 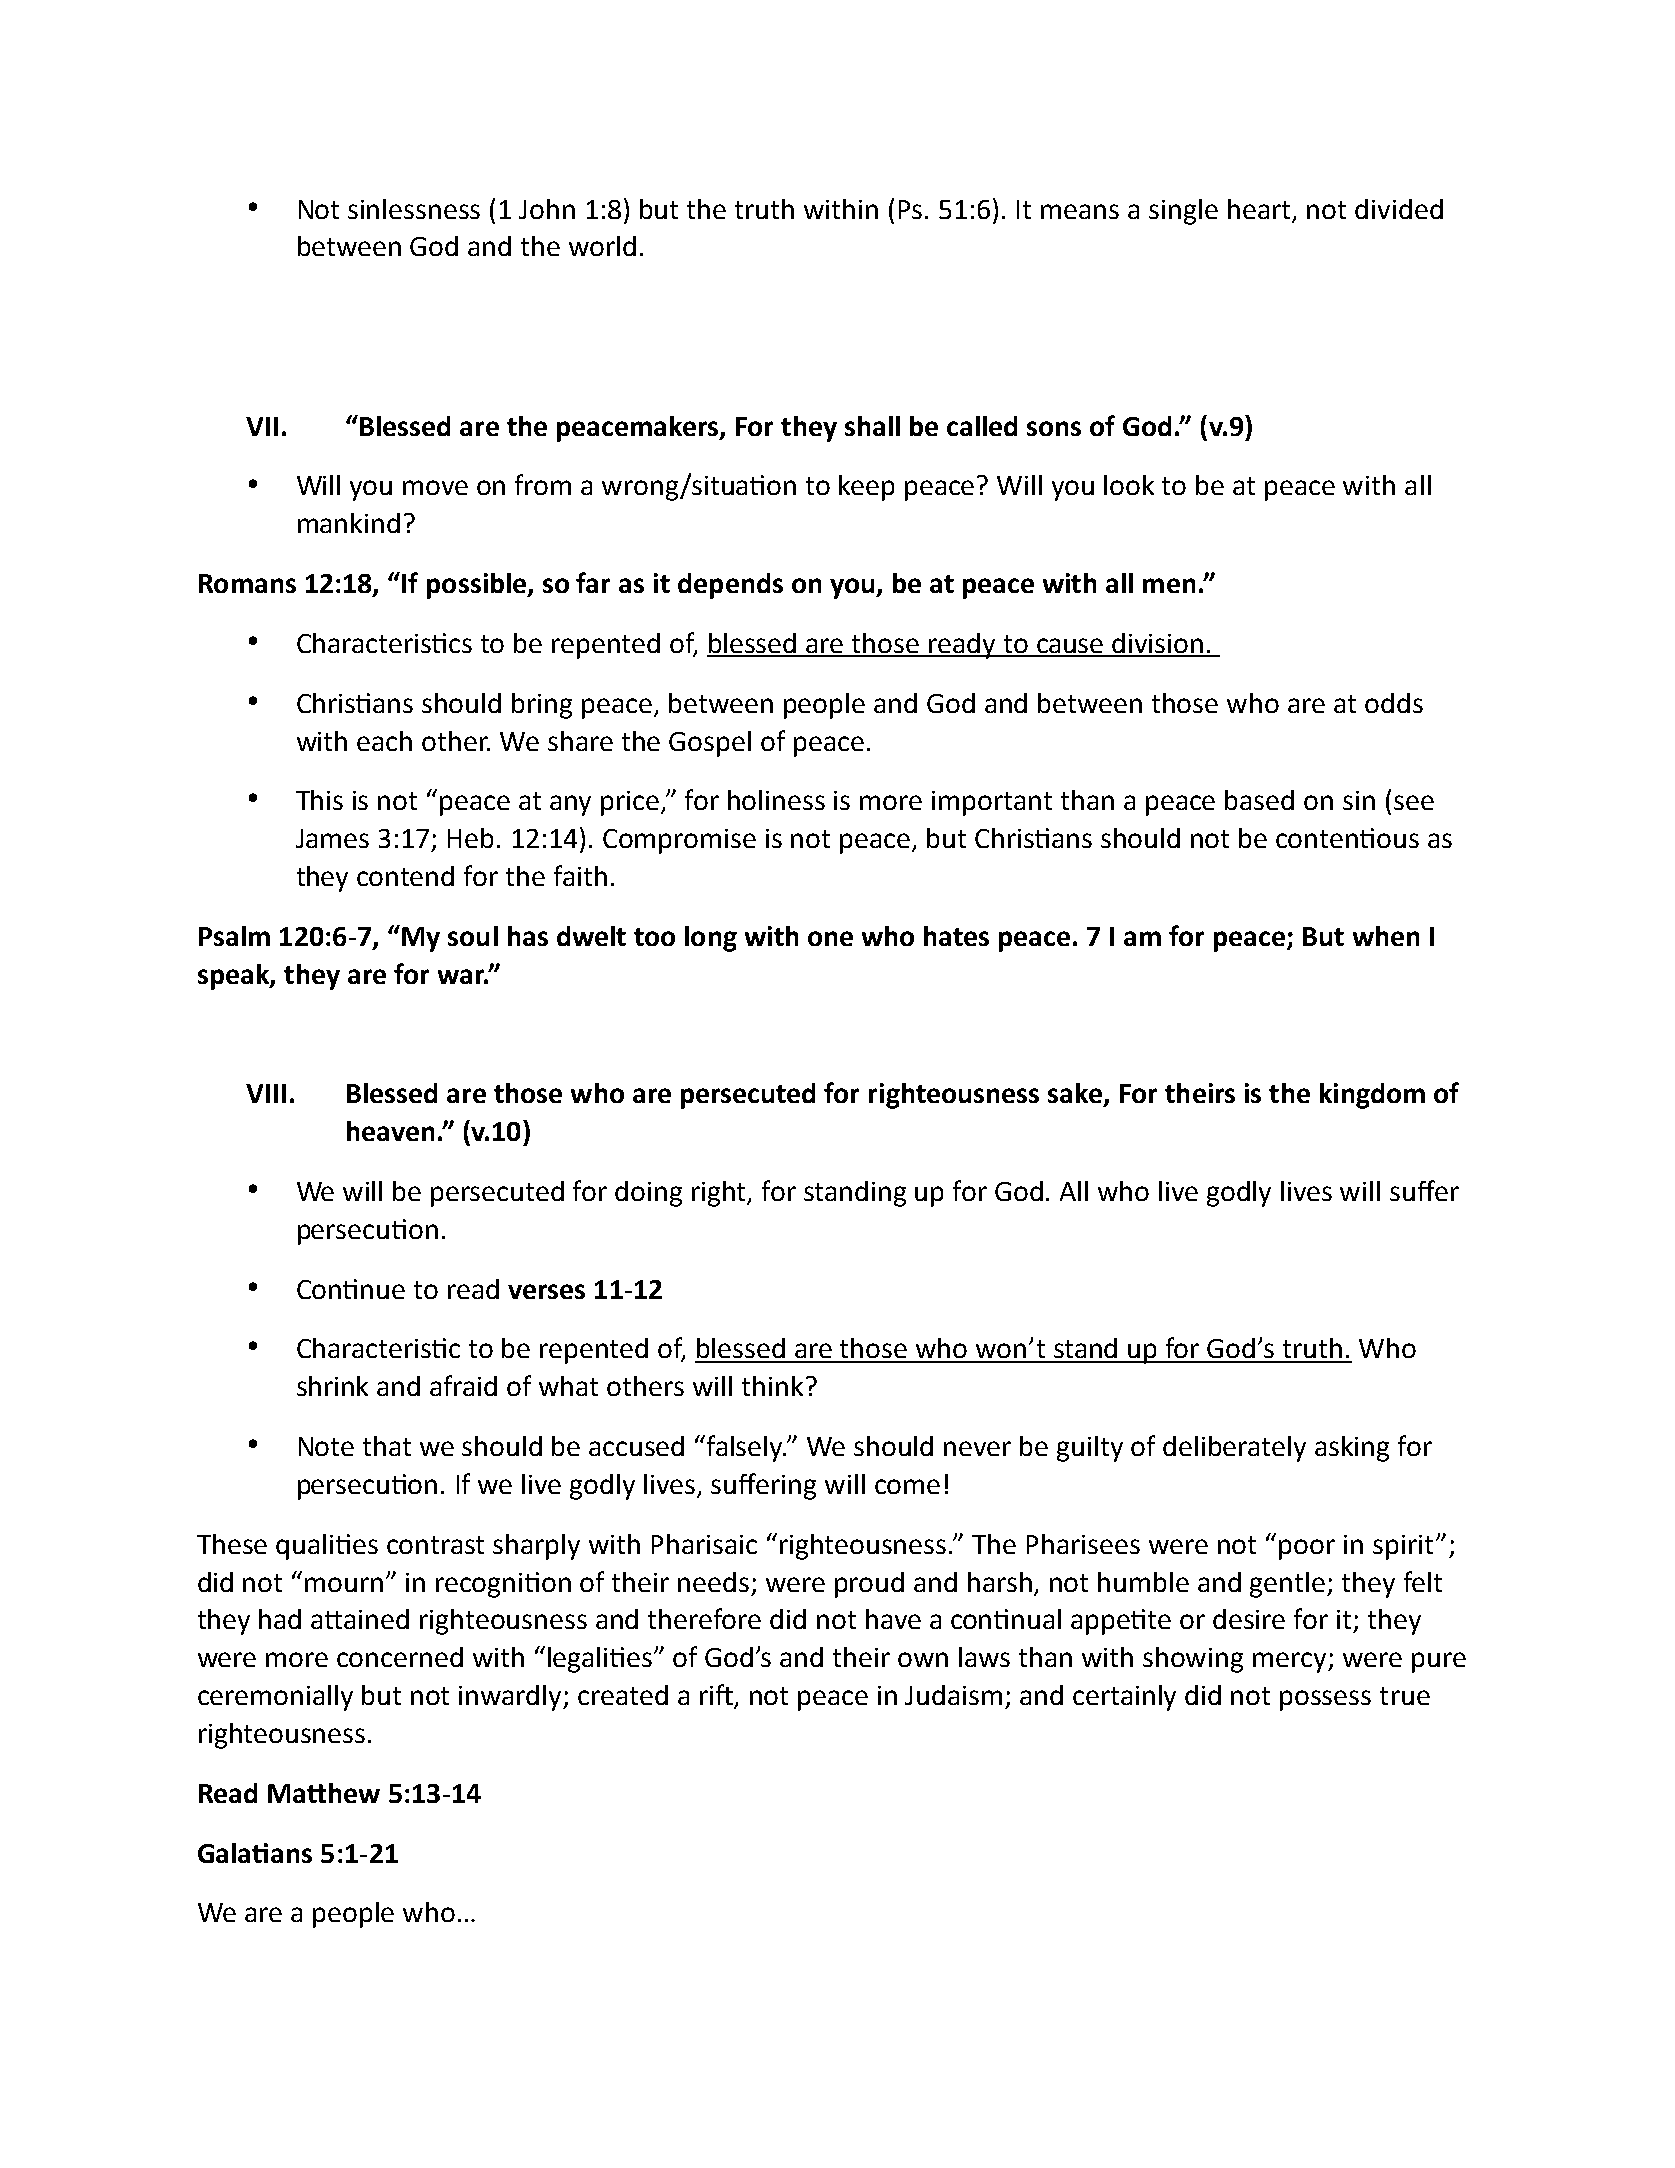 I want to click on concerned, so click(x=400, y=1657).
